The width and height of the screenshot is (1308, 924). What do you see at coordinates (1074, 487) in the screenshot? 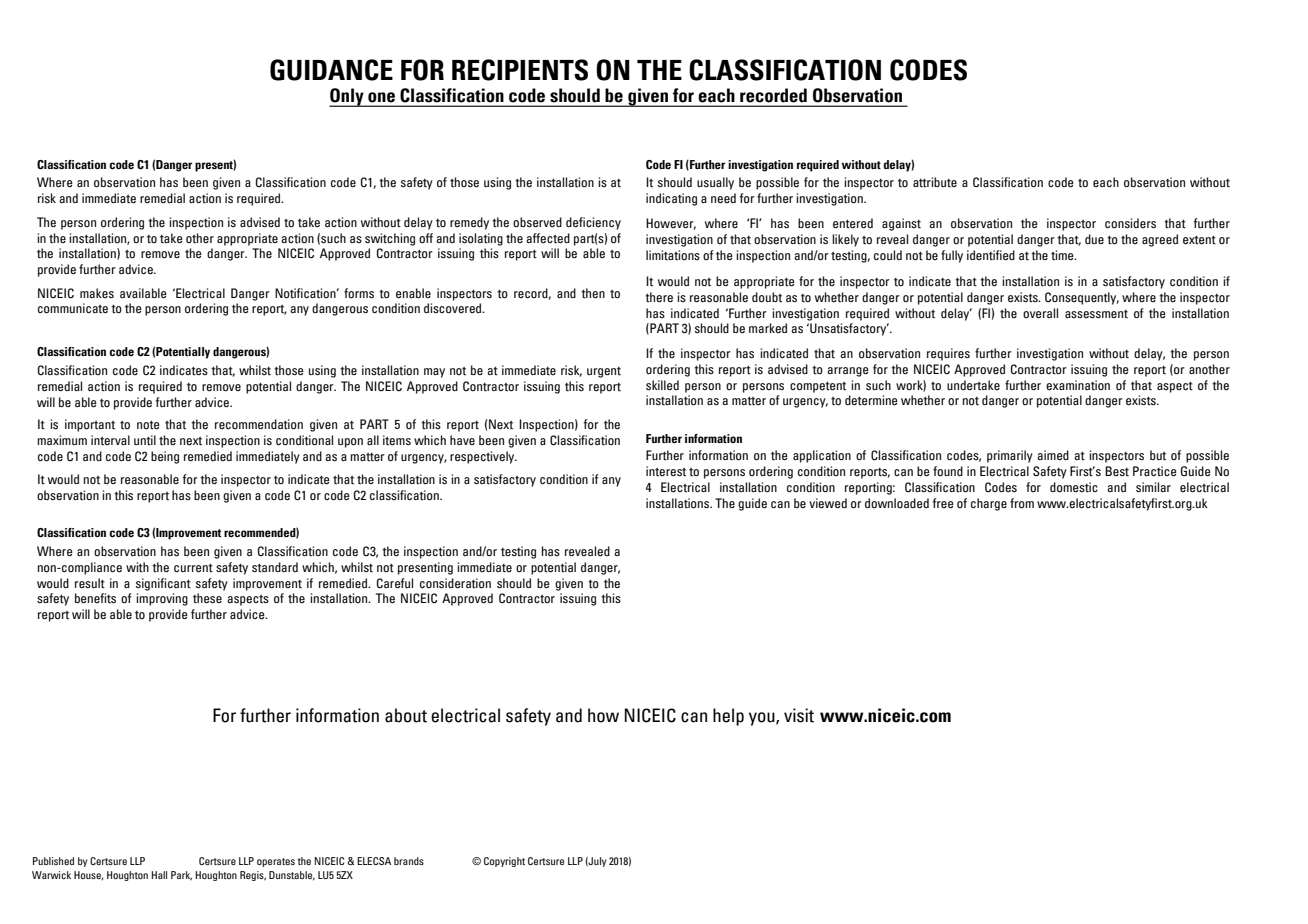
I see `domestic` at bounding box center [1074, 487].
